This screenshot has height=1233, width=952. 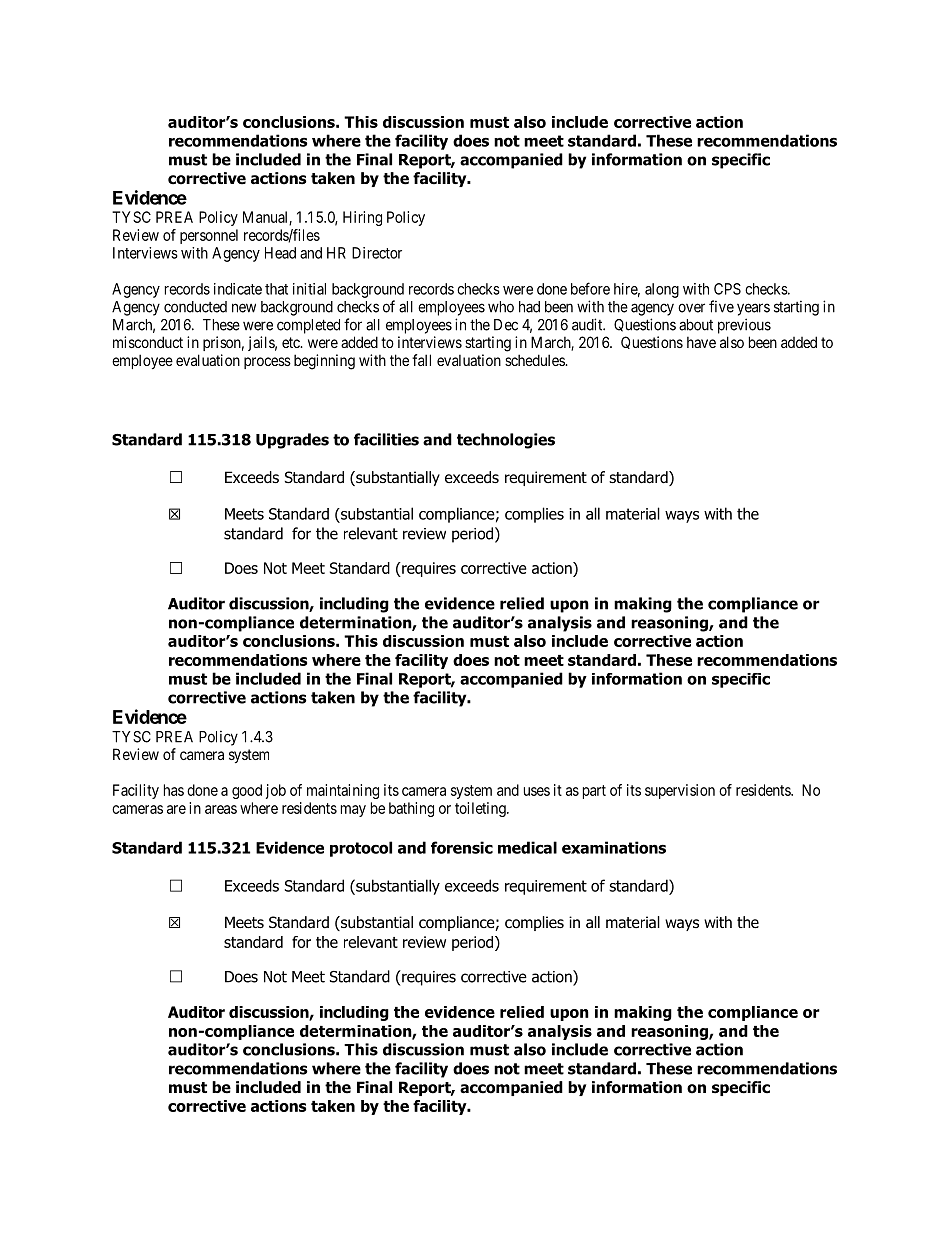 What do you see at coordinates (174, 790) in the screenshot?
I see `has` at bounding box center [174, 790].
